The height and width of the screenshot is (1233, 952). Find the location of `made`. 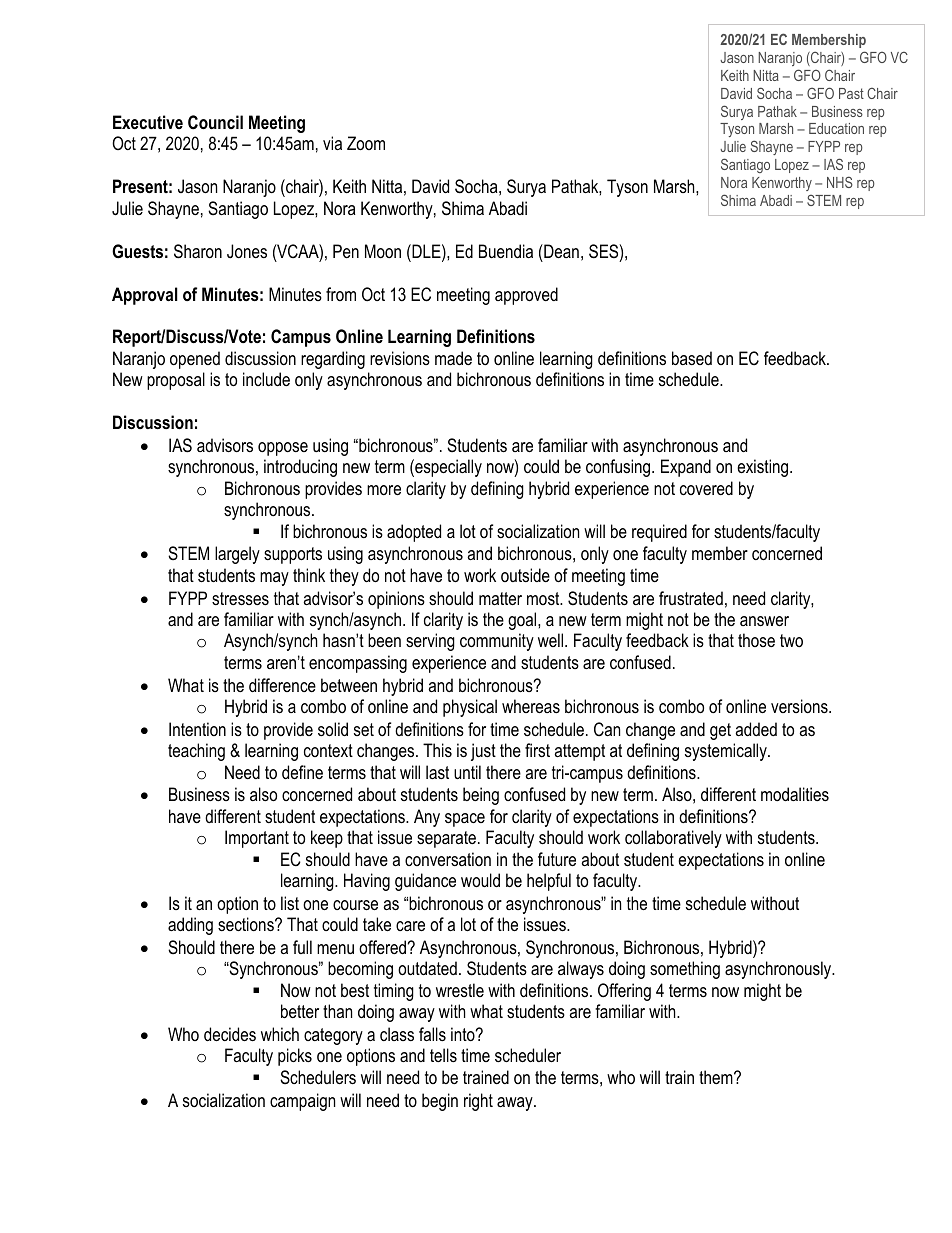

made is located at coordinates (453, 358).
